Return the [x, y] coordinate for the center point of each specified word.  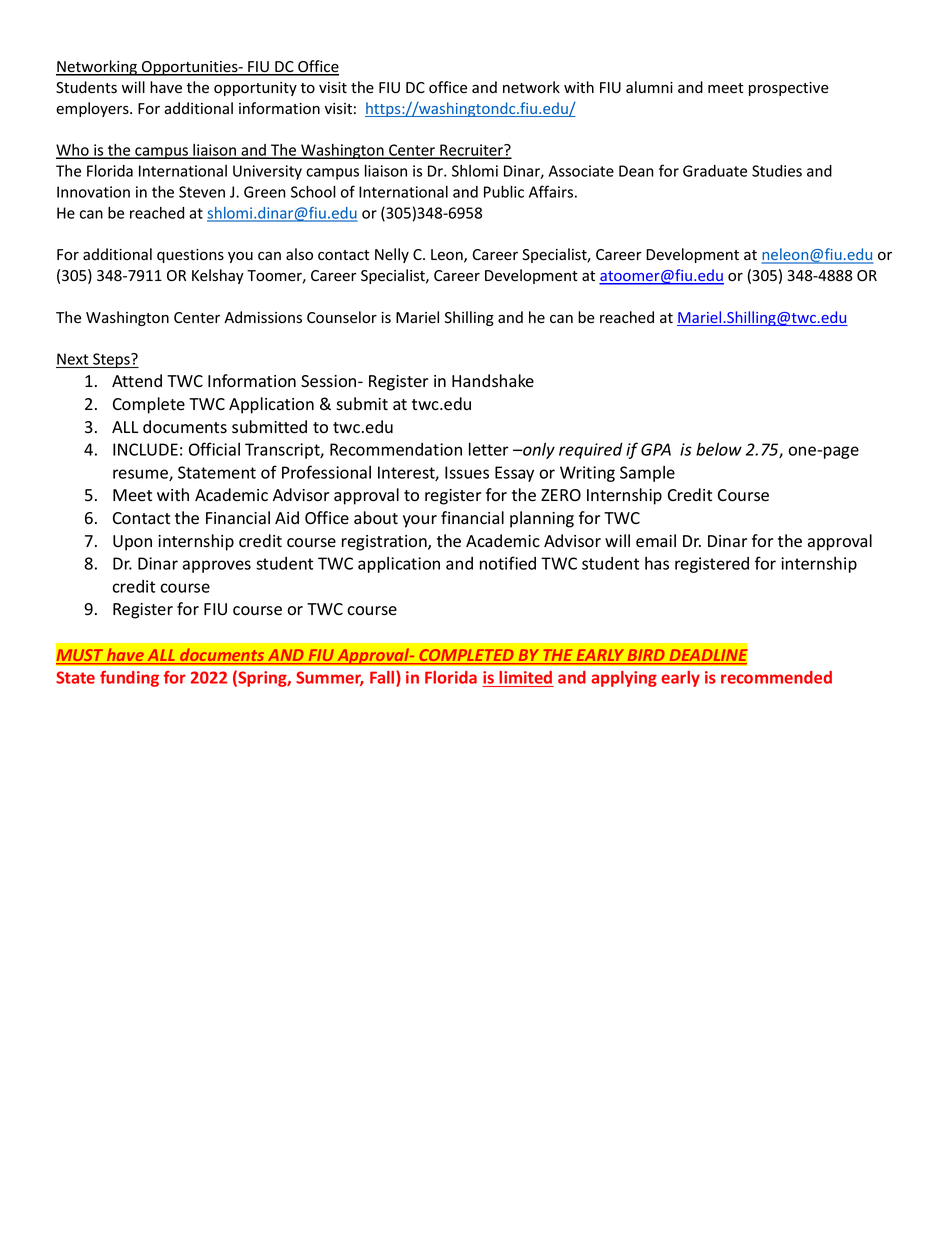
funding [129, 679]
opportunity [255, 89]
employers [93, 109]
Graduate [715, 171]
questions [190, 256]
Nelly [392, 255]
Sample [647, 474]
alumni [649, 87]
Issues [467, 472]
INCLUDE [145, 449]
